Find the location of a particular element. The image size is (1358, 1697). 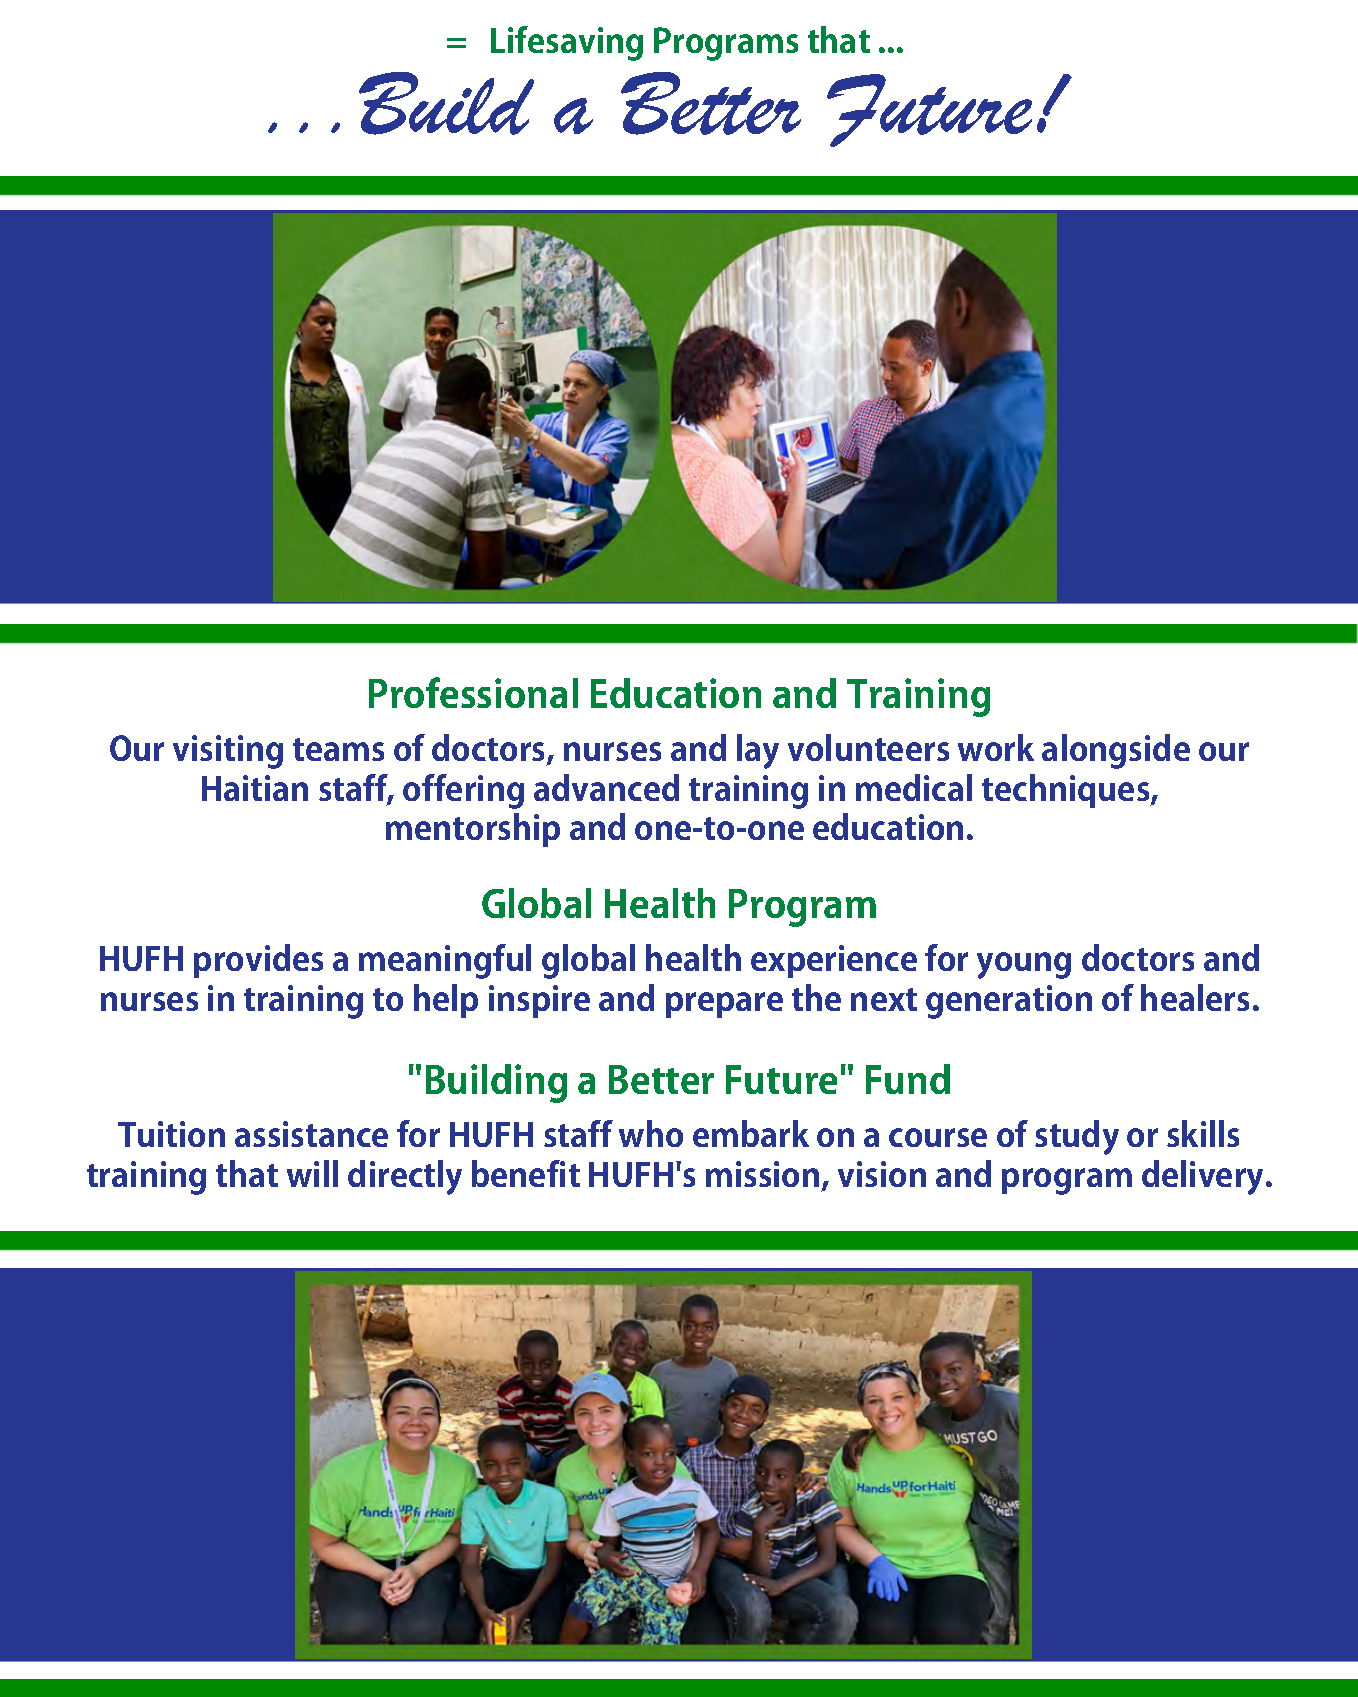

Lifesaving is located at coordinates (567, 43).
